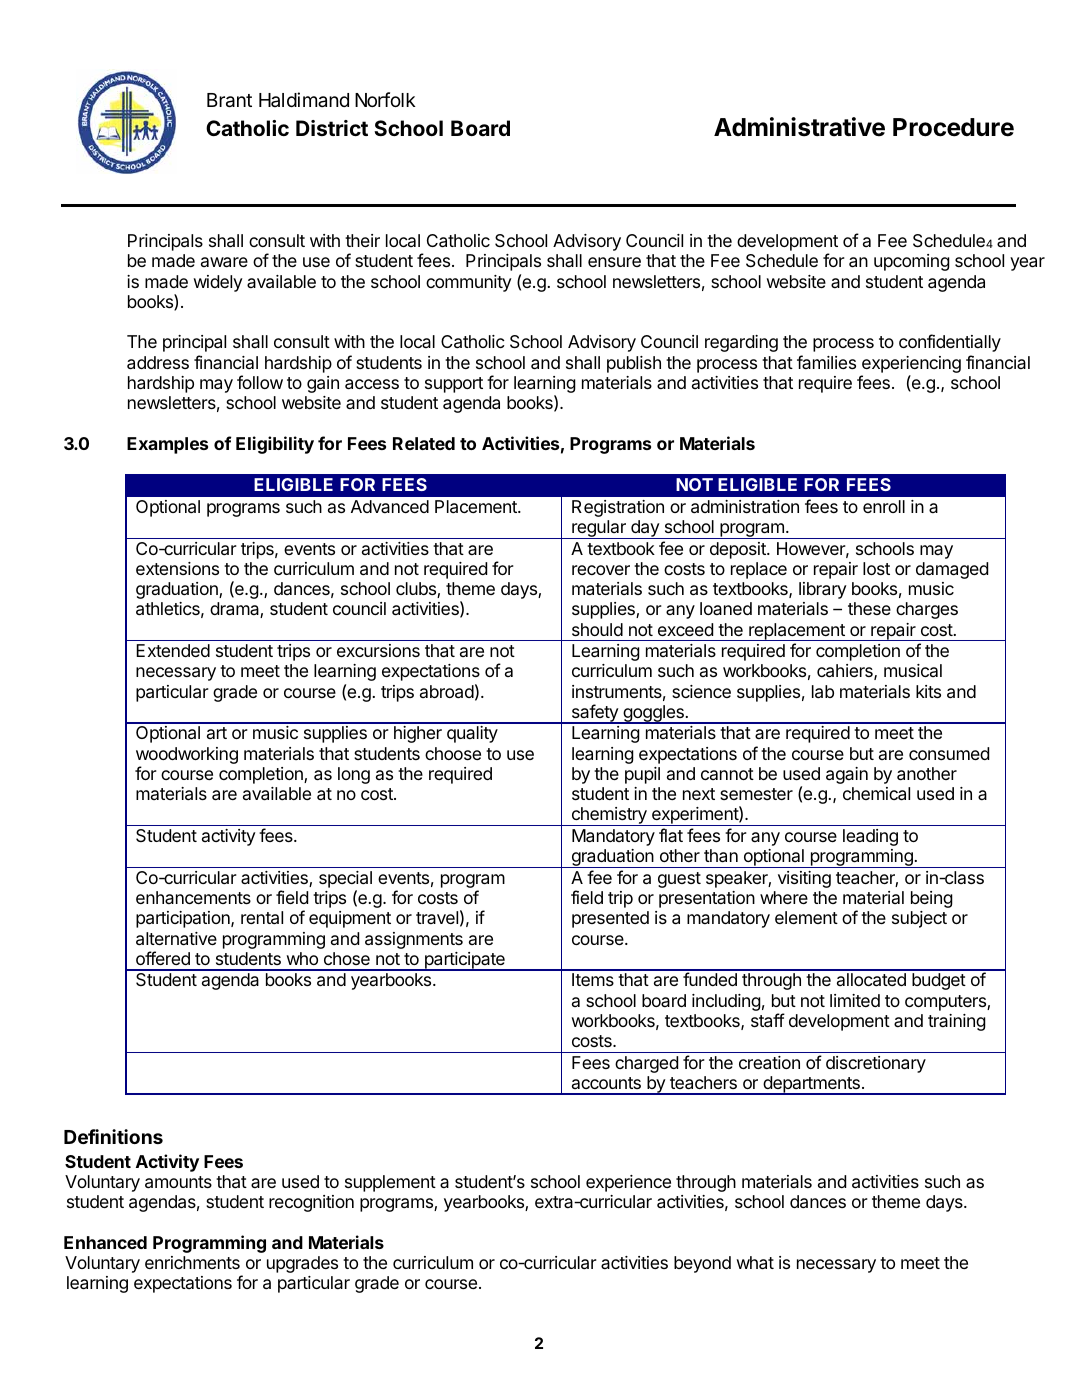 The image size is (1077, 1394). I want to click on Extended, so click(173, 650).
